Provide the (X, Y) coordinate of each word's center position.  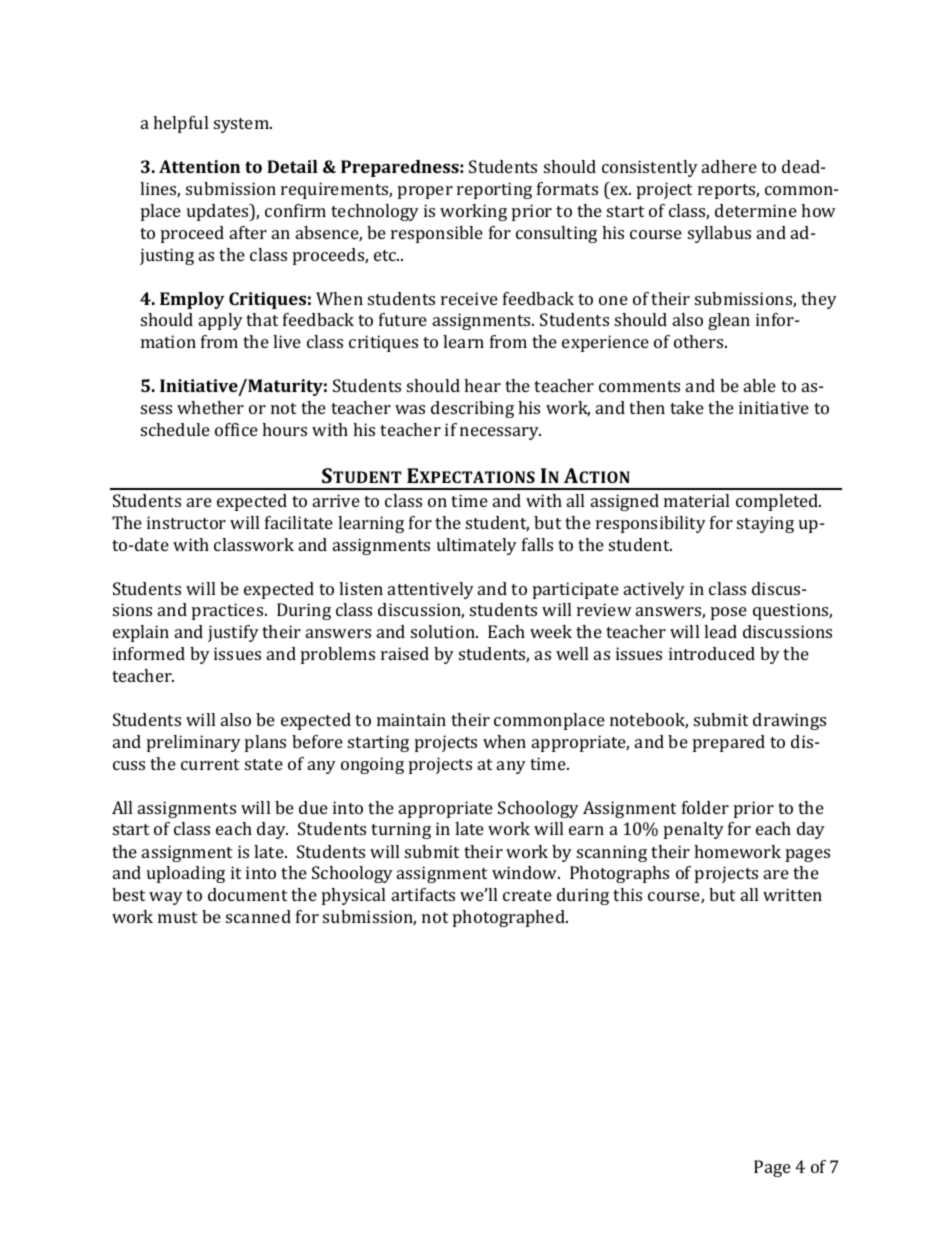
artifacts (423, 894)
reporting (494, 190)
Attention (199, 166)
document (247, 894)
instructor (186, 522)
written (792, 894)
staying (765, 524)
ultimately (477, 546)
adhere (729, 166)
